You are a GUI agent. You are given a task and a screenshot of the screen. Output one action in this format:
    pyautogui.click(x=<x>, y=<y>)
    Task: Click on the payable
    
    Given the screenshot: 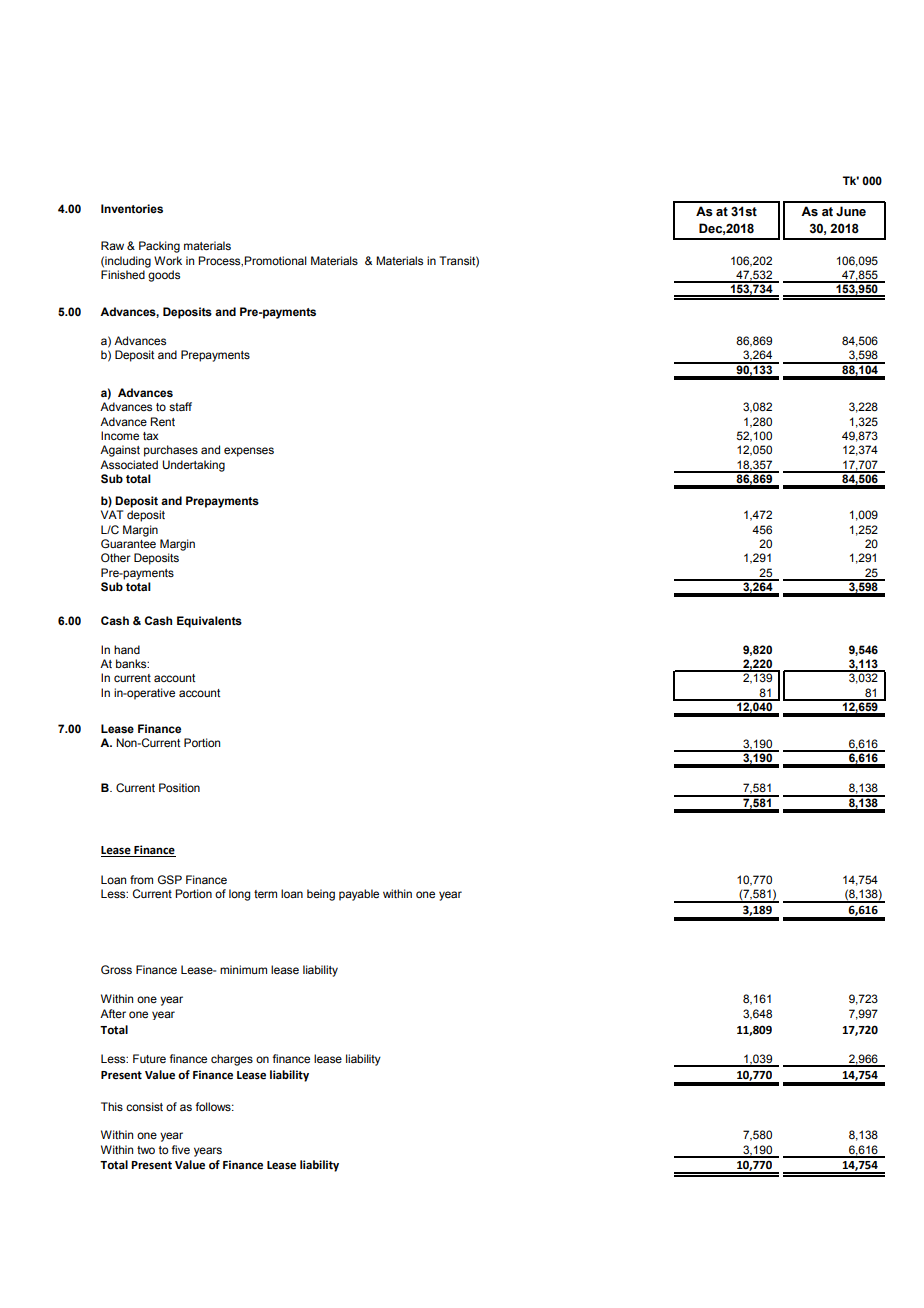 What is the action you would take?
    pyautogui.click(x=359, y=895)
